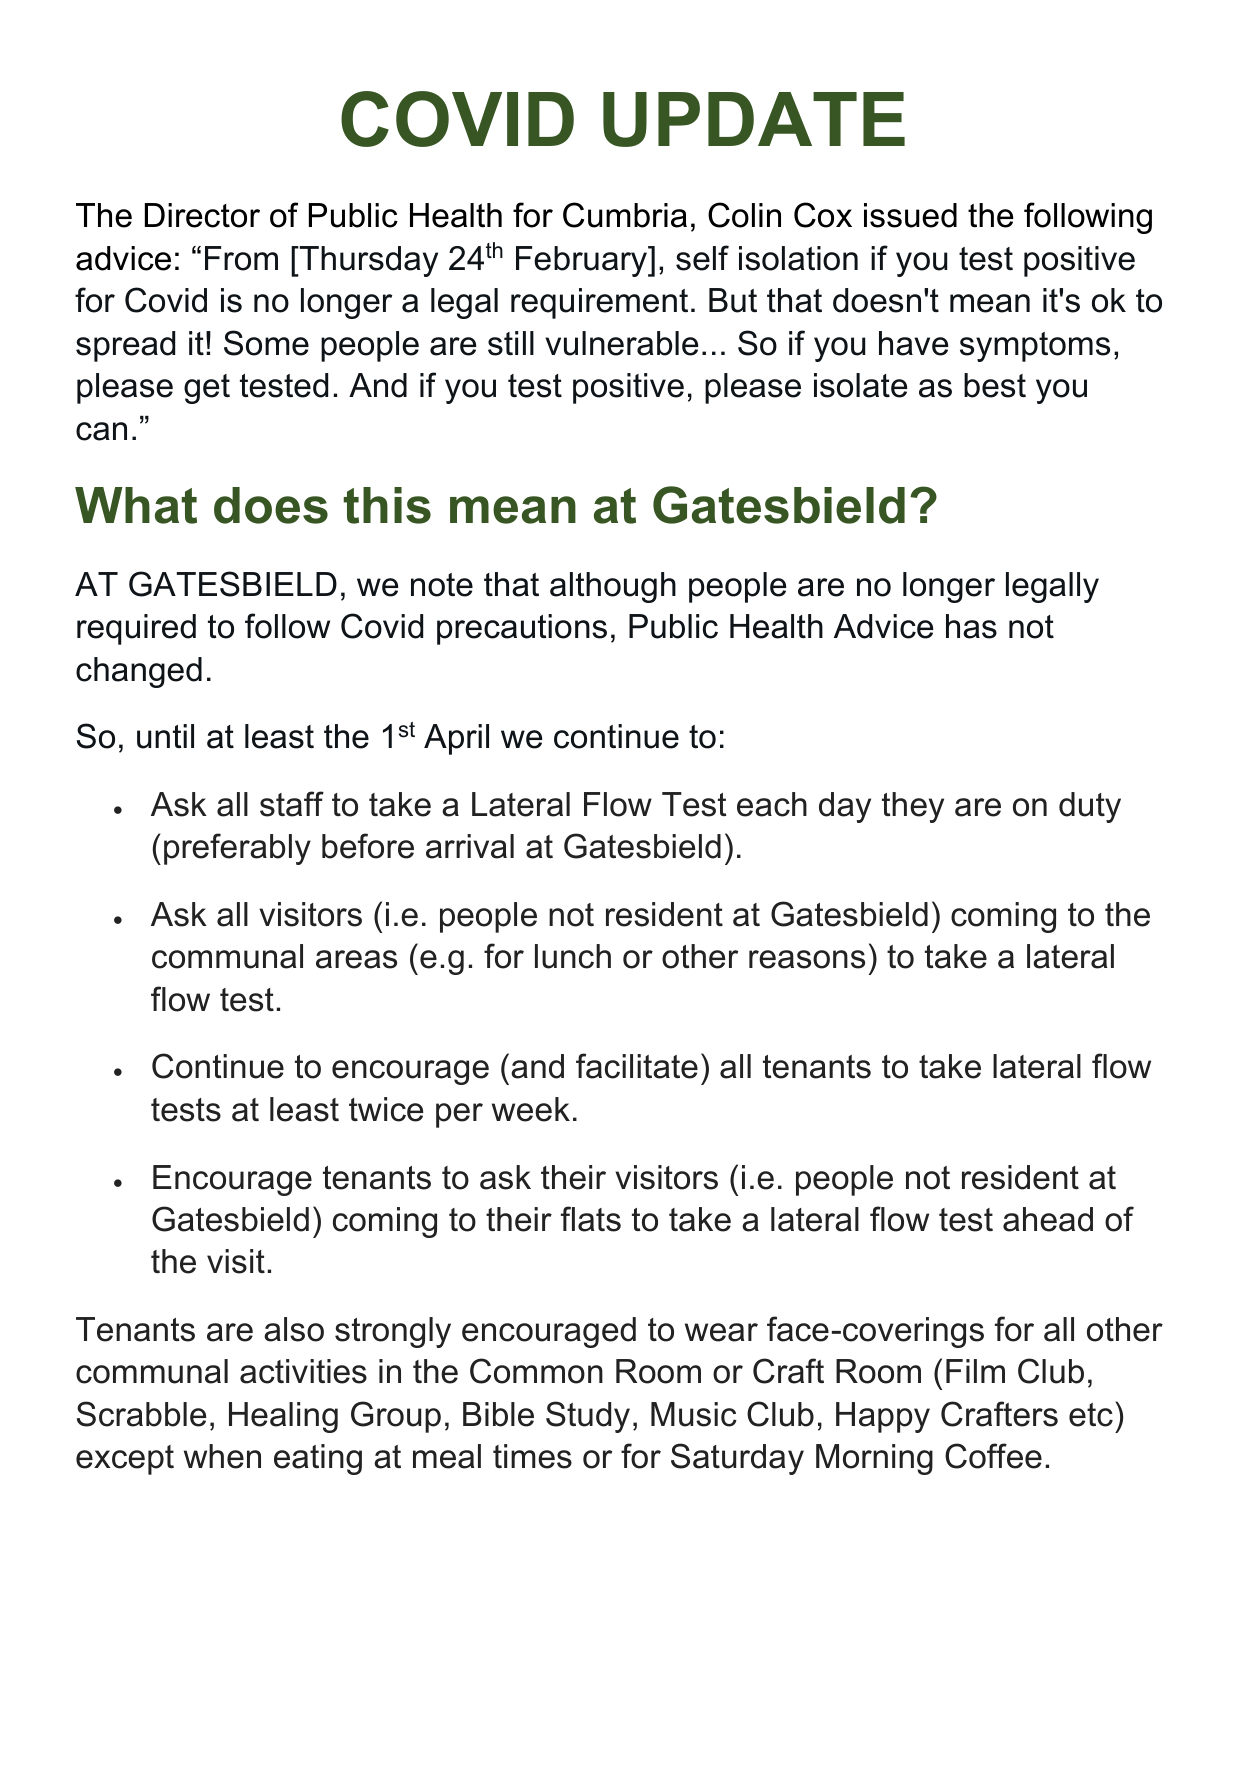 Image resolution: width=1248 pixels, height=1765 pixels. Describe the element at coordinates (913, 807) in the page. I see `they` at that location.
